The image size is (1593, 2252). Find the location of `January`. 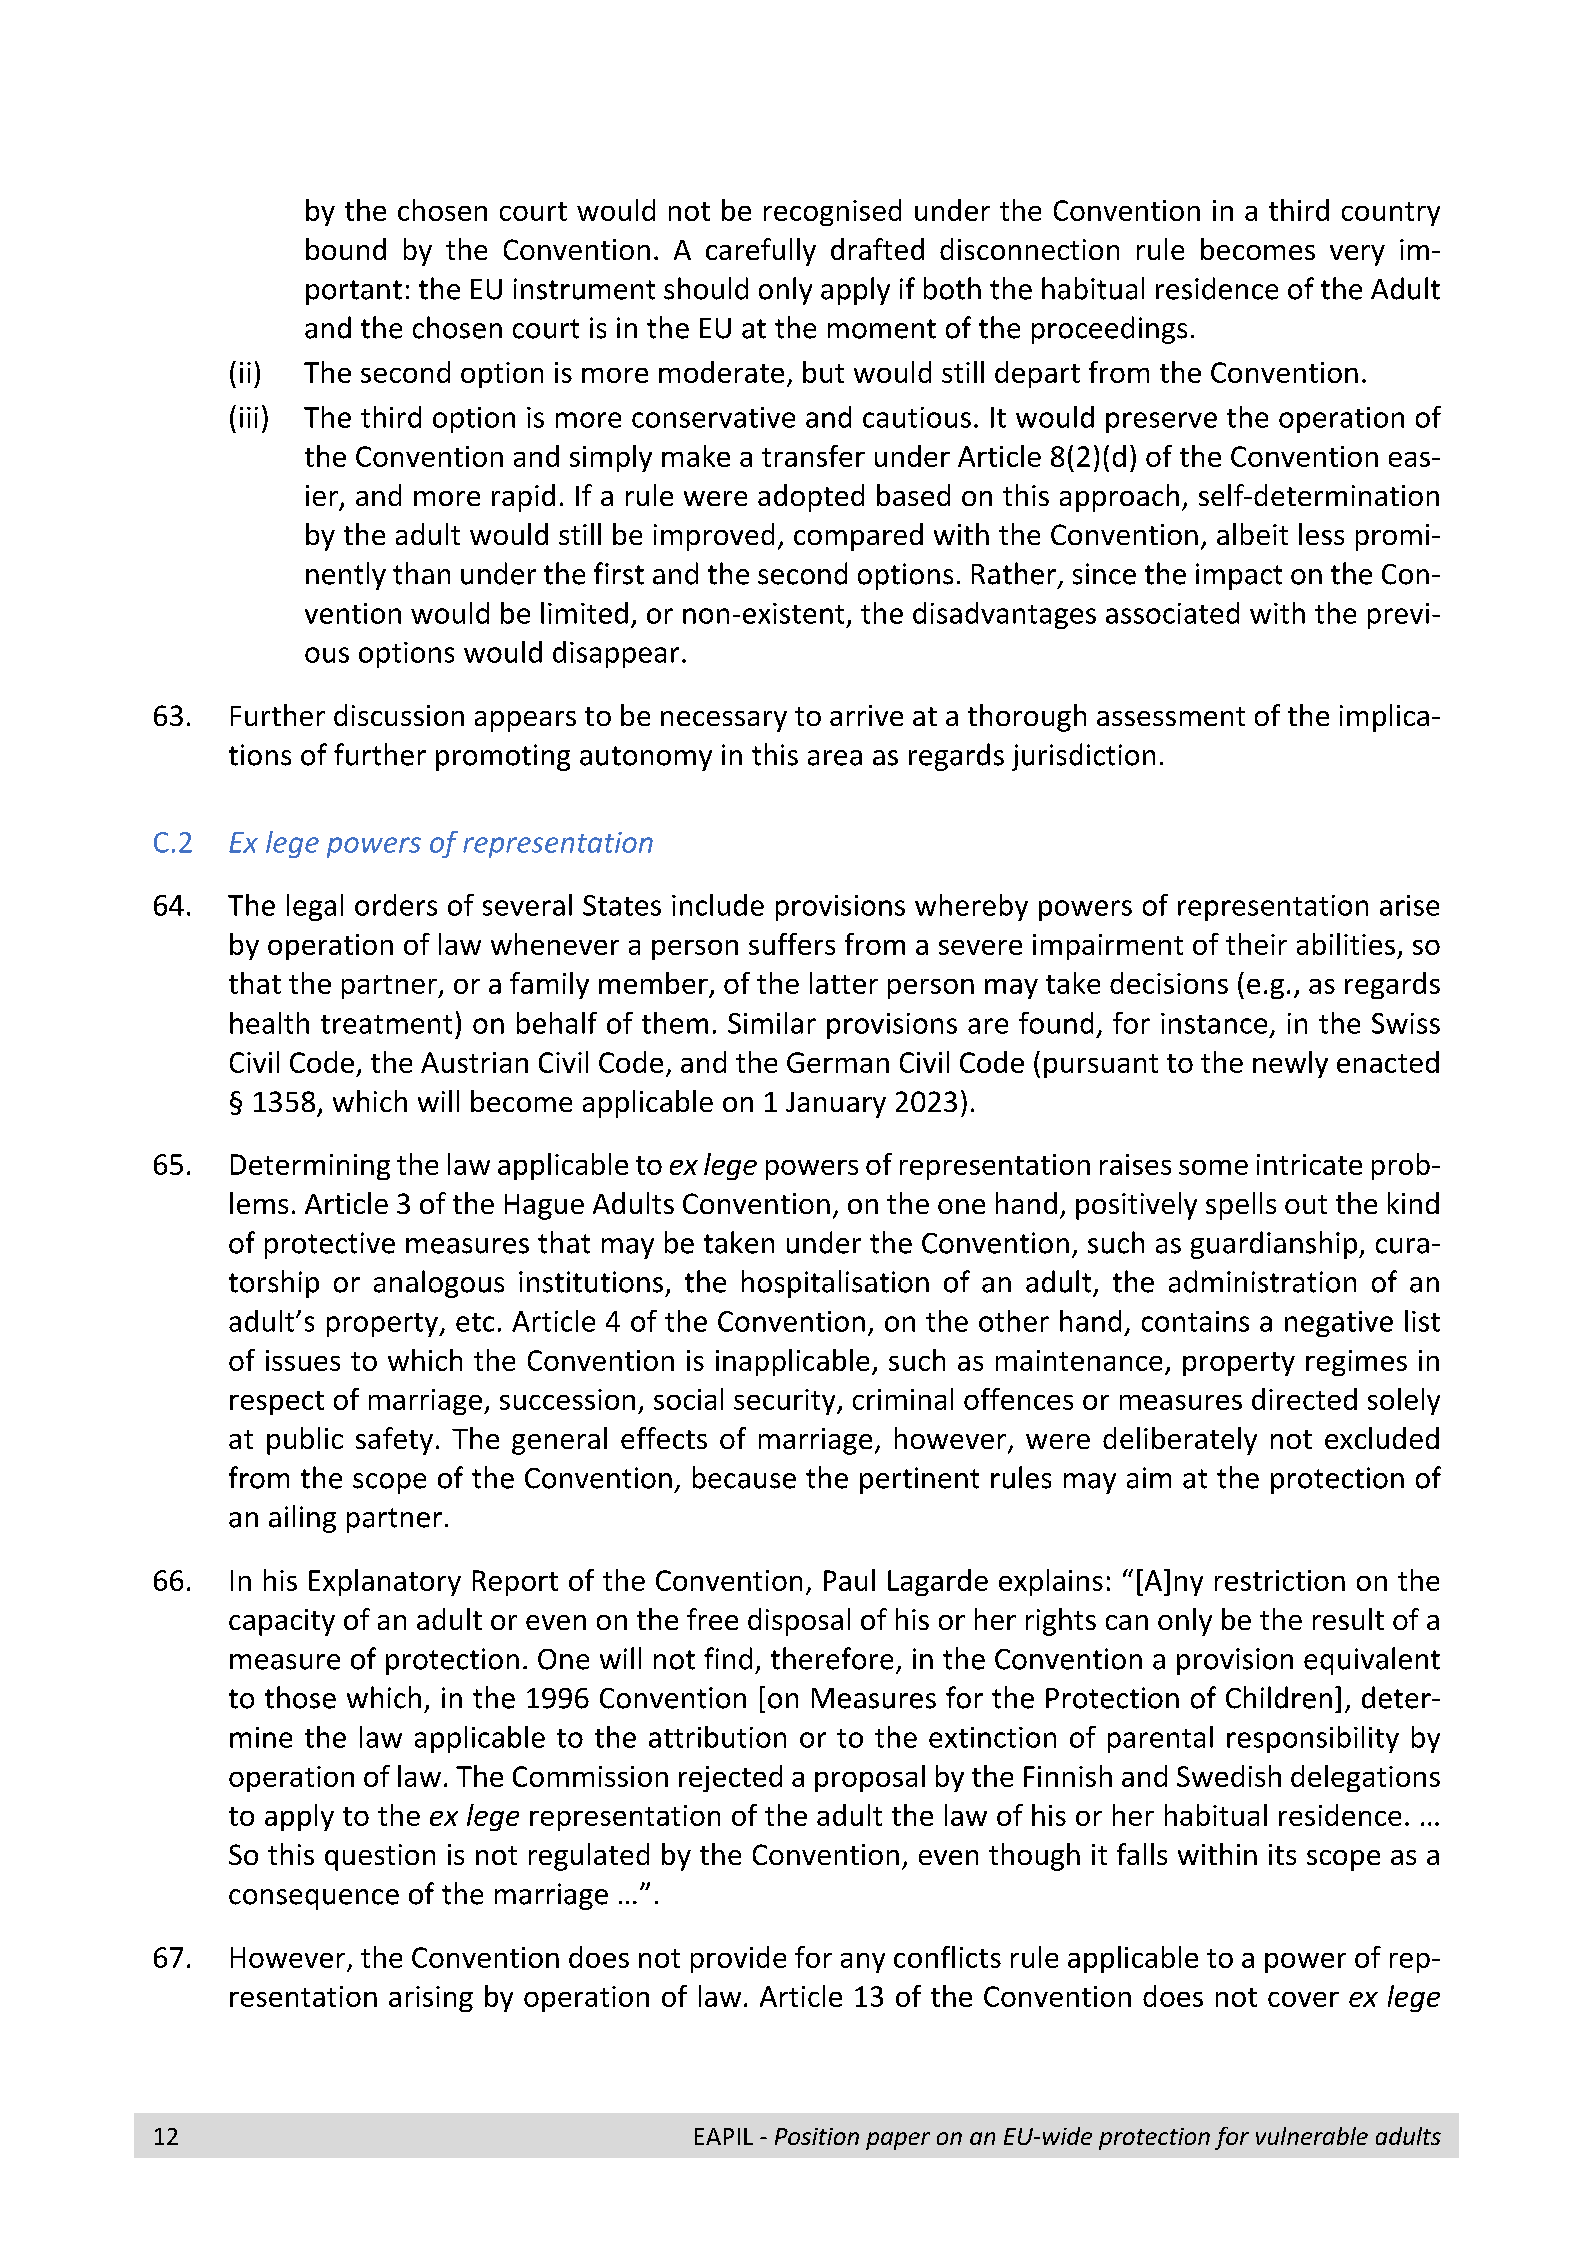

January is located at coordinates (836, 1105).
